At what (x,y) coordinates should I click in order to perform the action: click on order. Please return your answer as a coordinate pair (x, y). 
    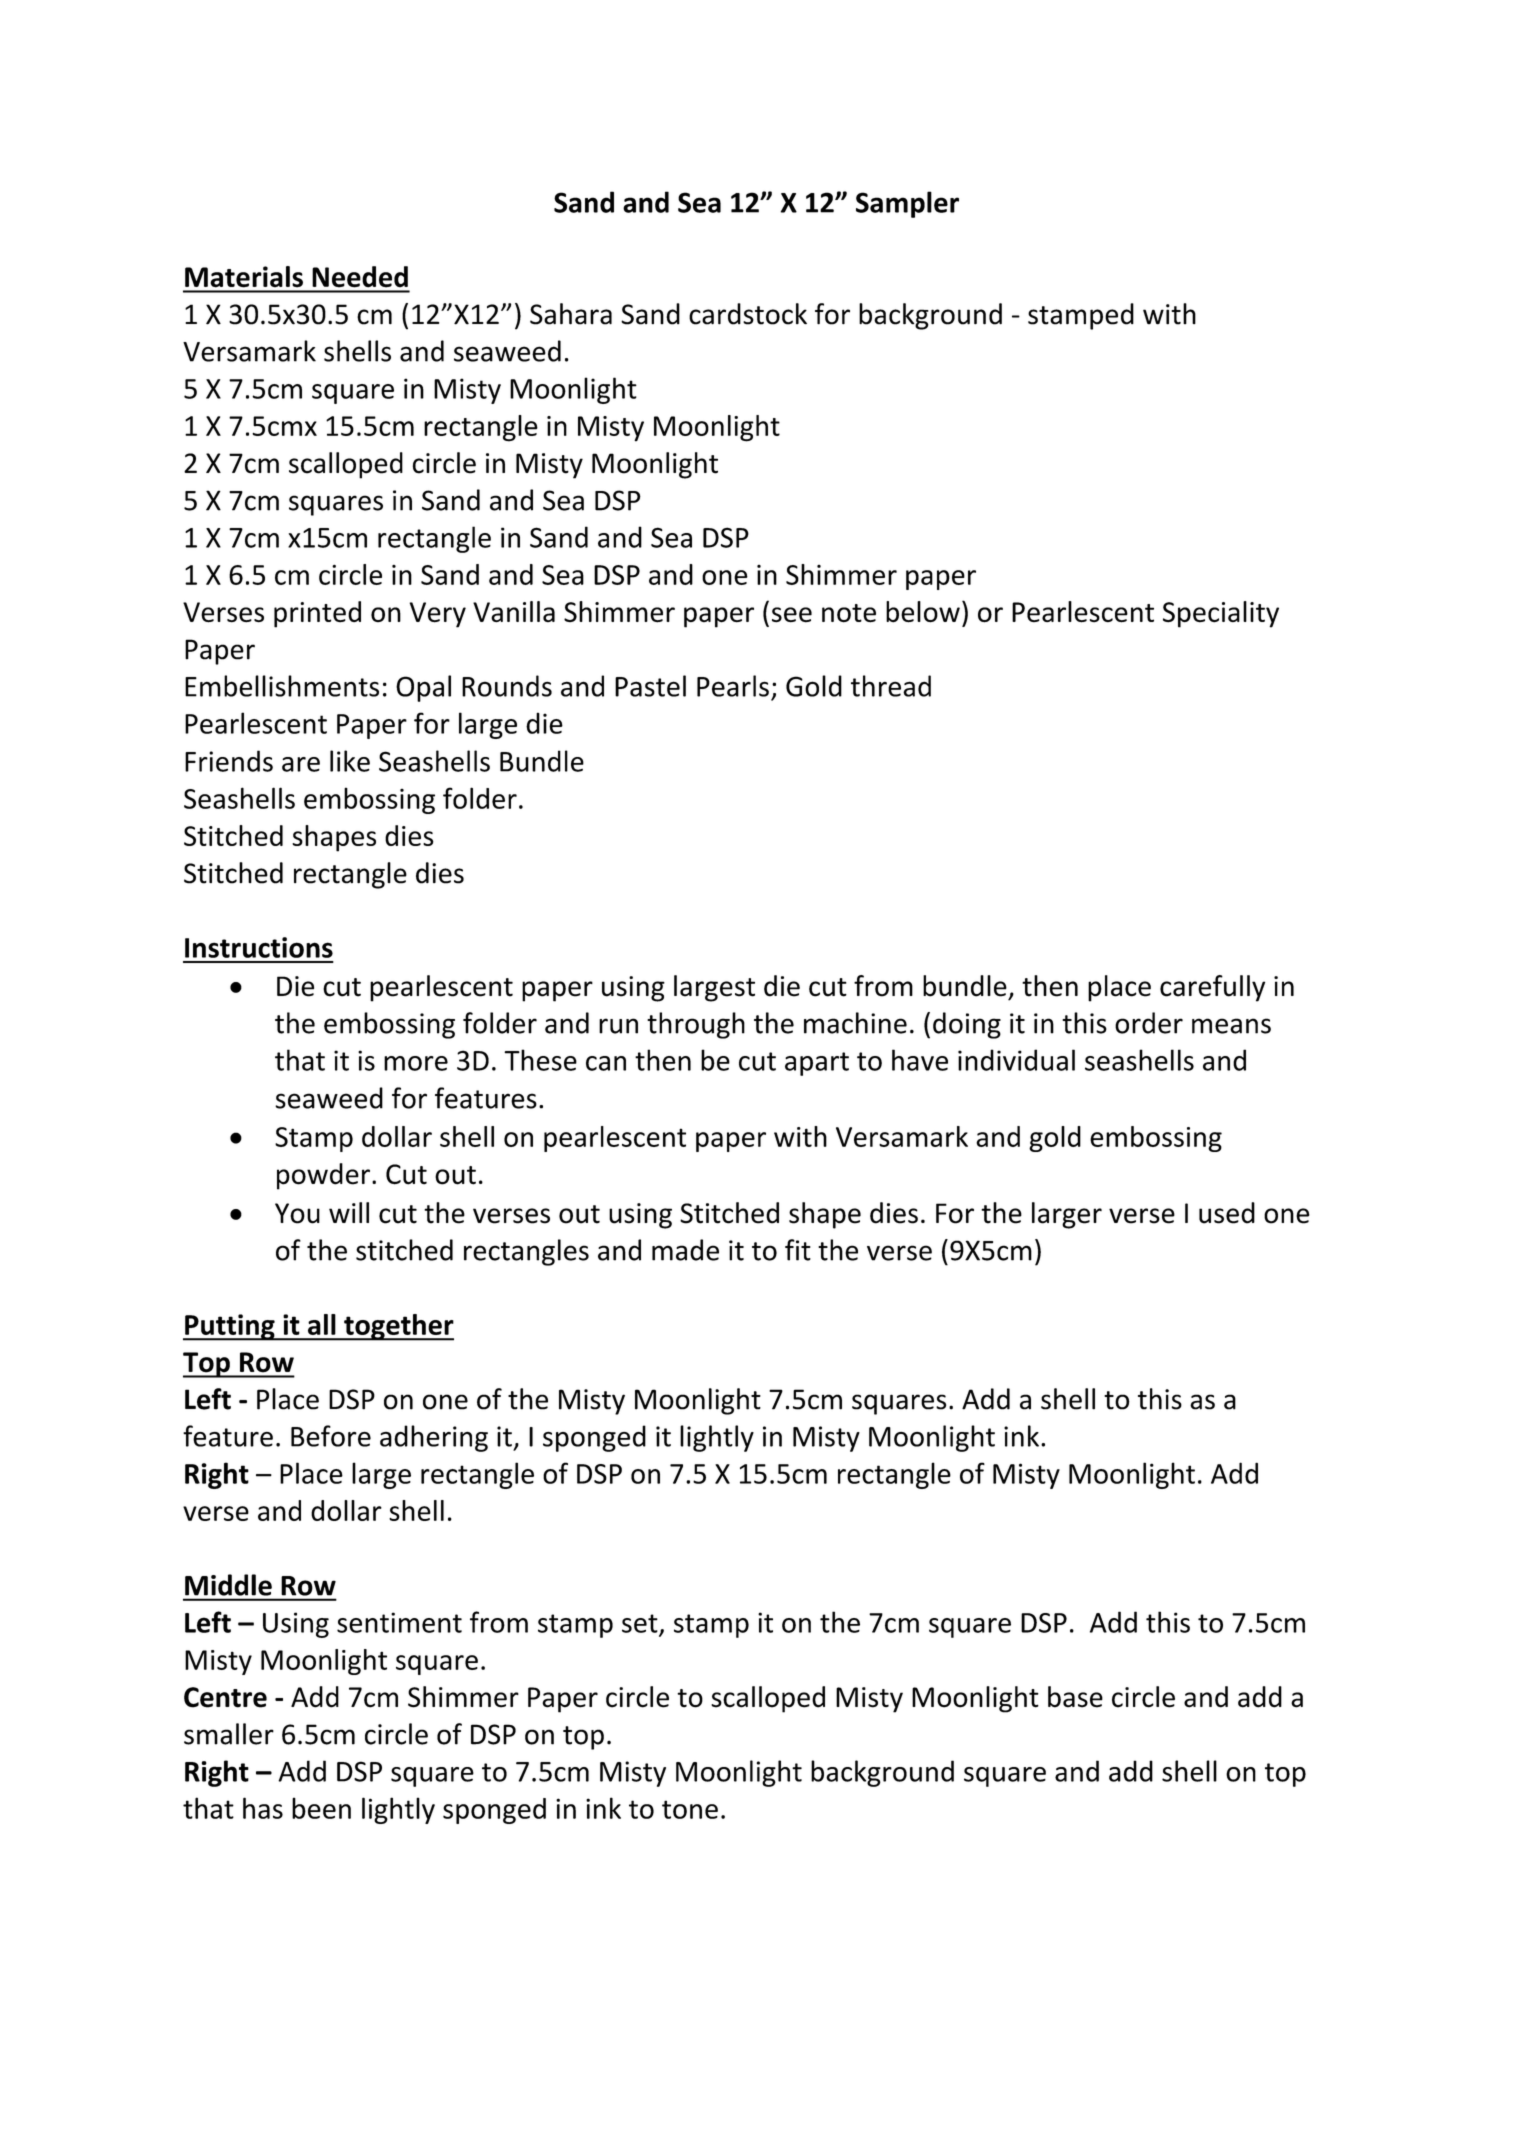
    Looking at the image, I should click on (1149, 1023).
